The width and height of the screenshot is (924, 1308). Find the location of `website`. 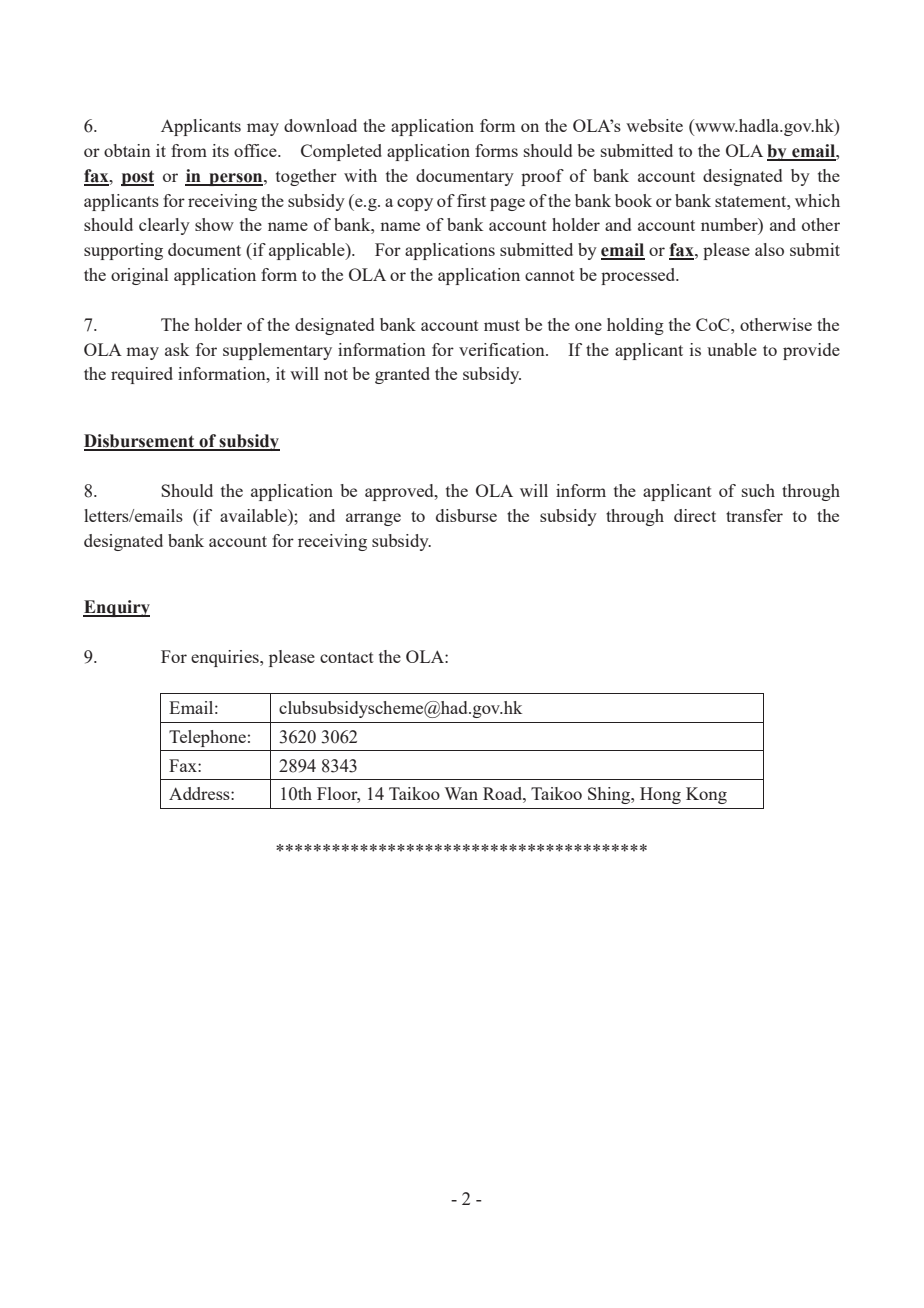

website is located at coordinates (654, 125).
